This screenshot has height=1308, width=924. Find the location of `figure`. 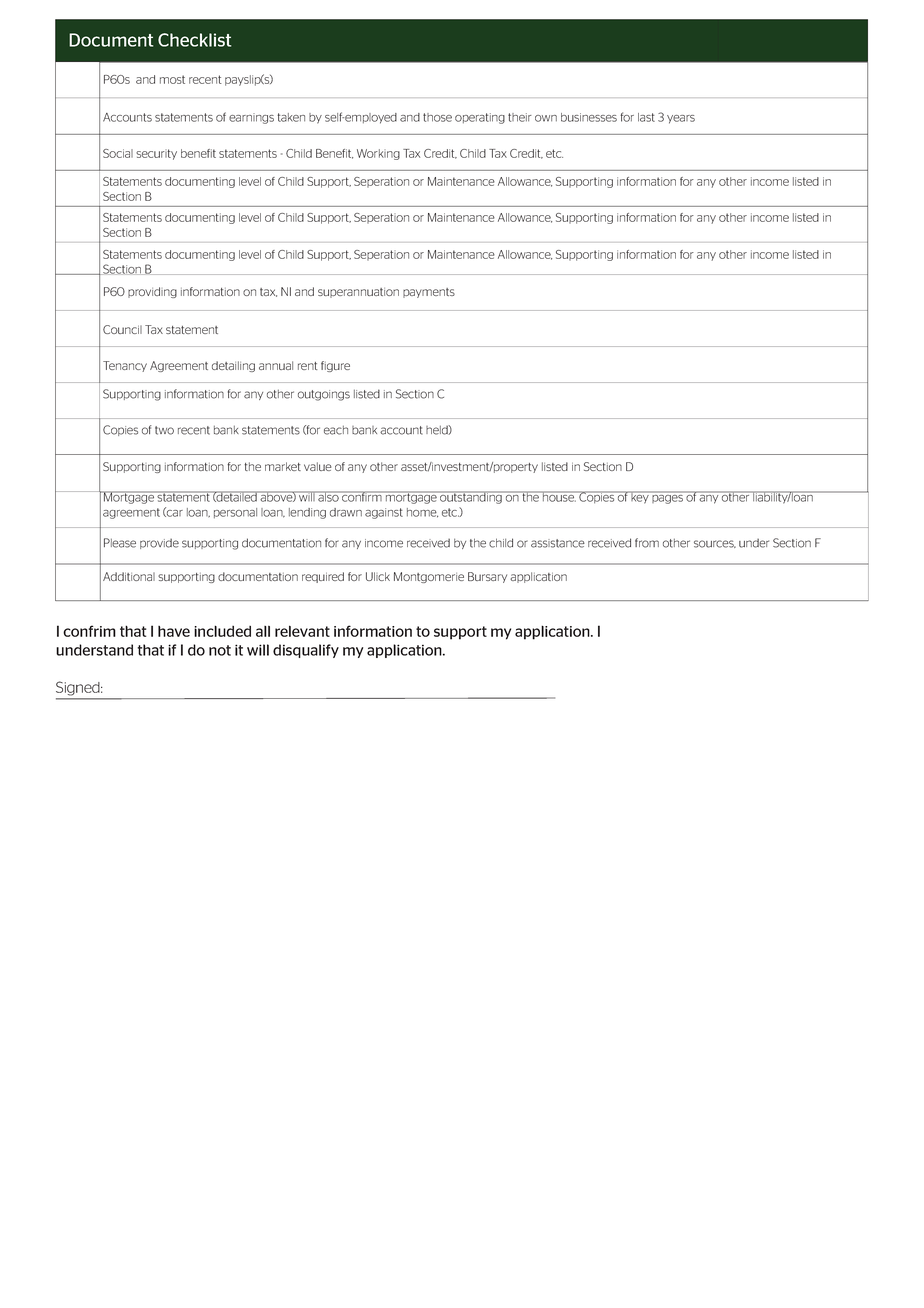

figure is located at coordinates (335, 366).
